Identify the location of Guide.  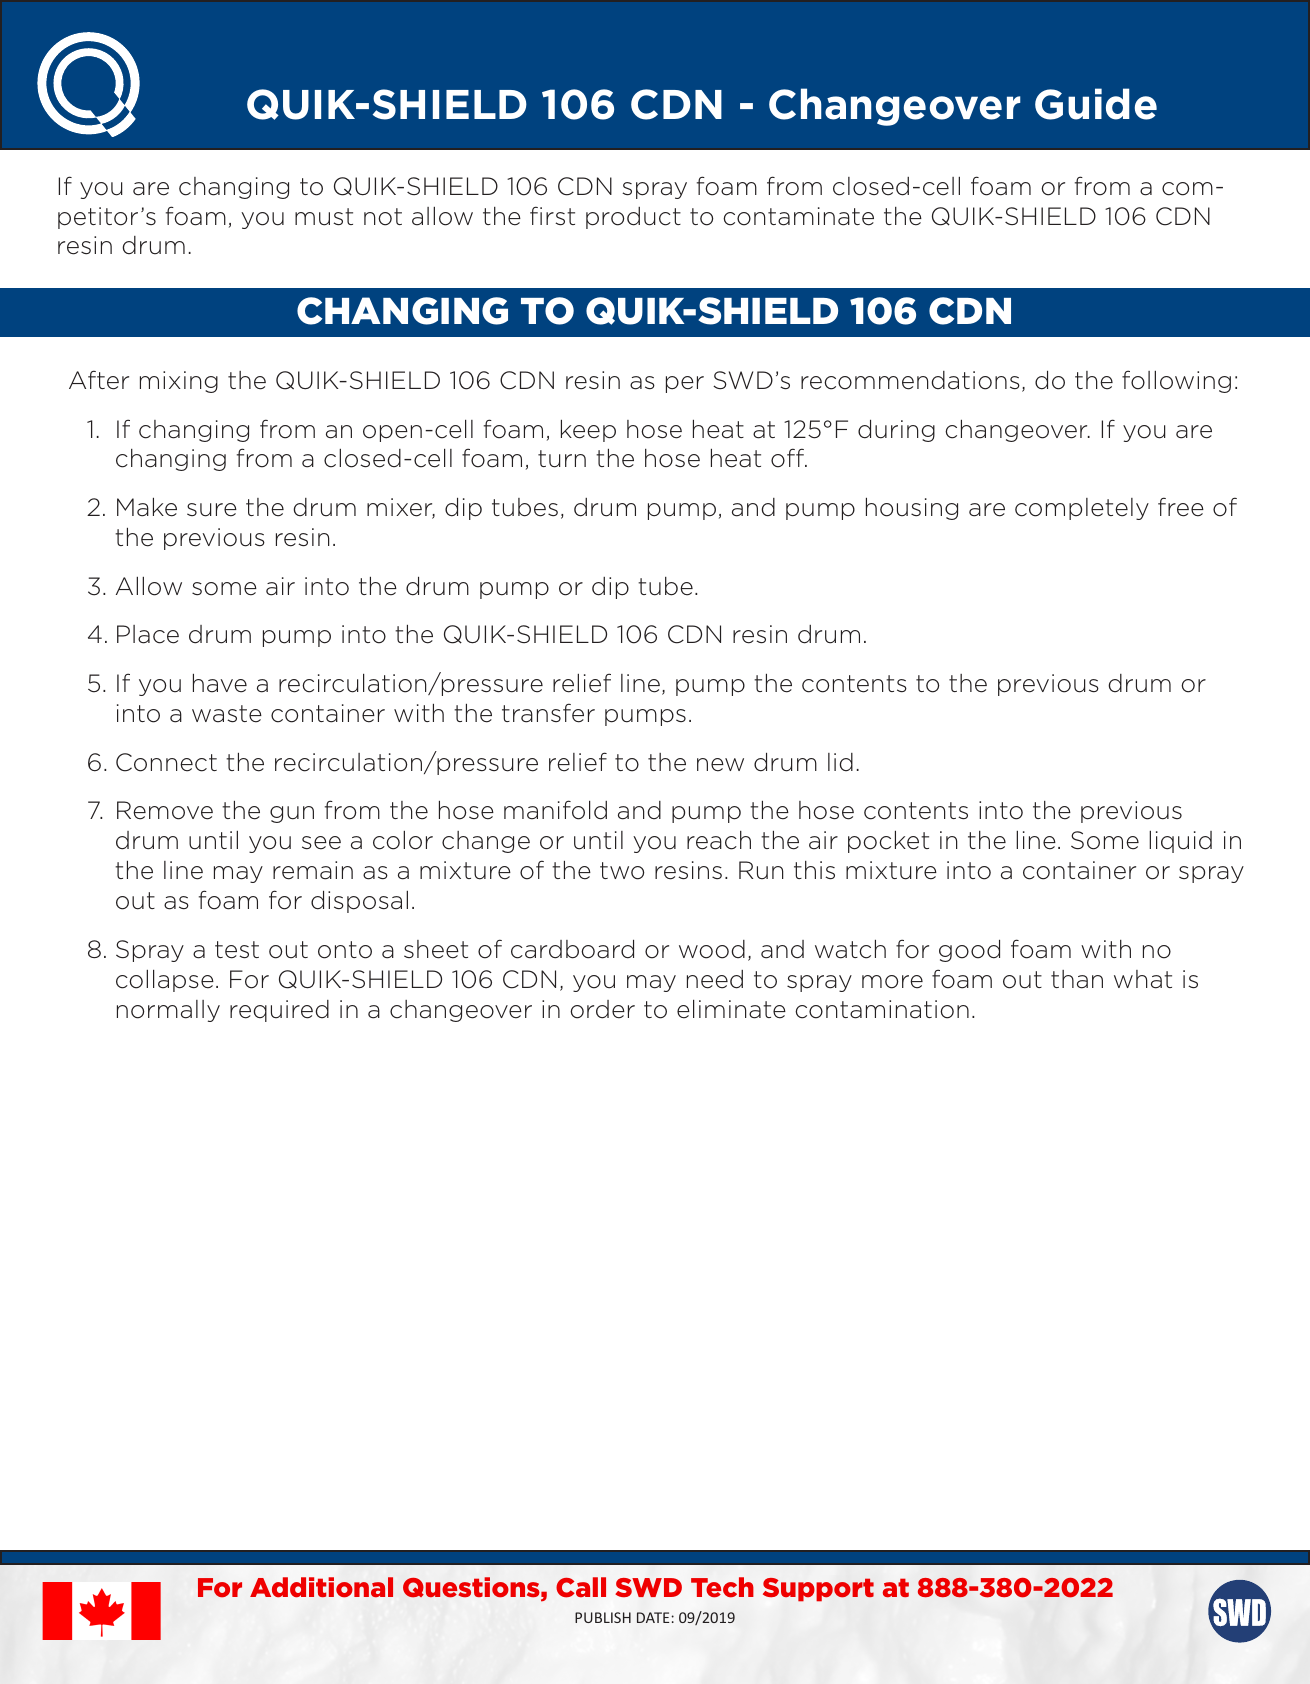
(1096, 104).
